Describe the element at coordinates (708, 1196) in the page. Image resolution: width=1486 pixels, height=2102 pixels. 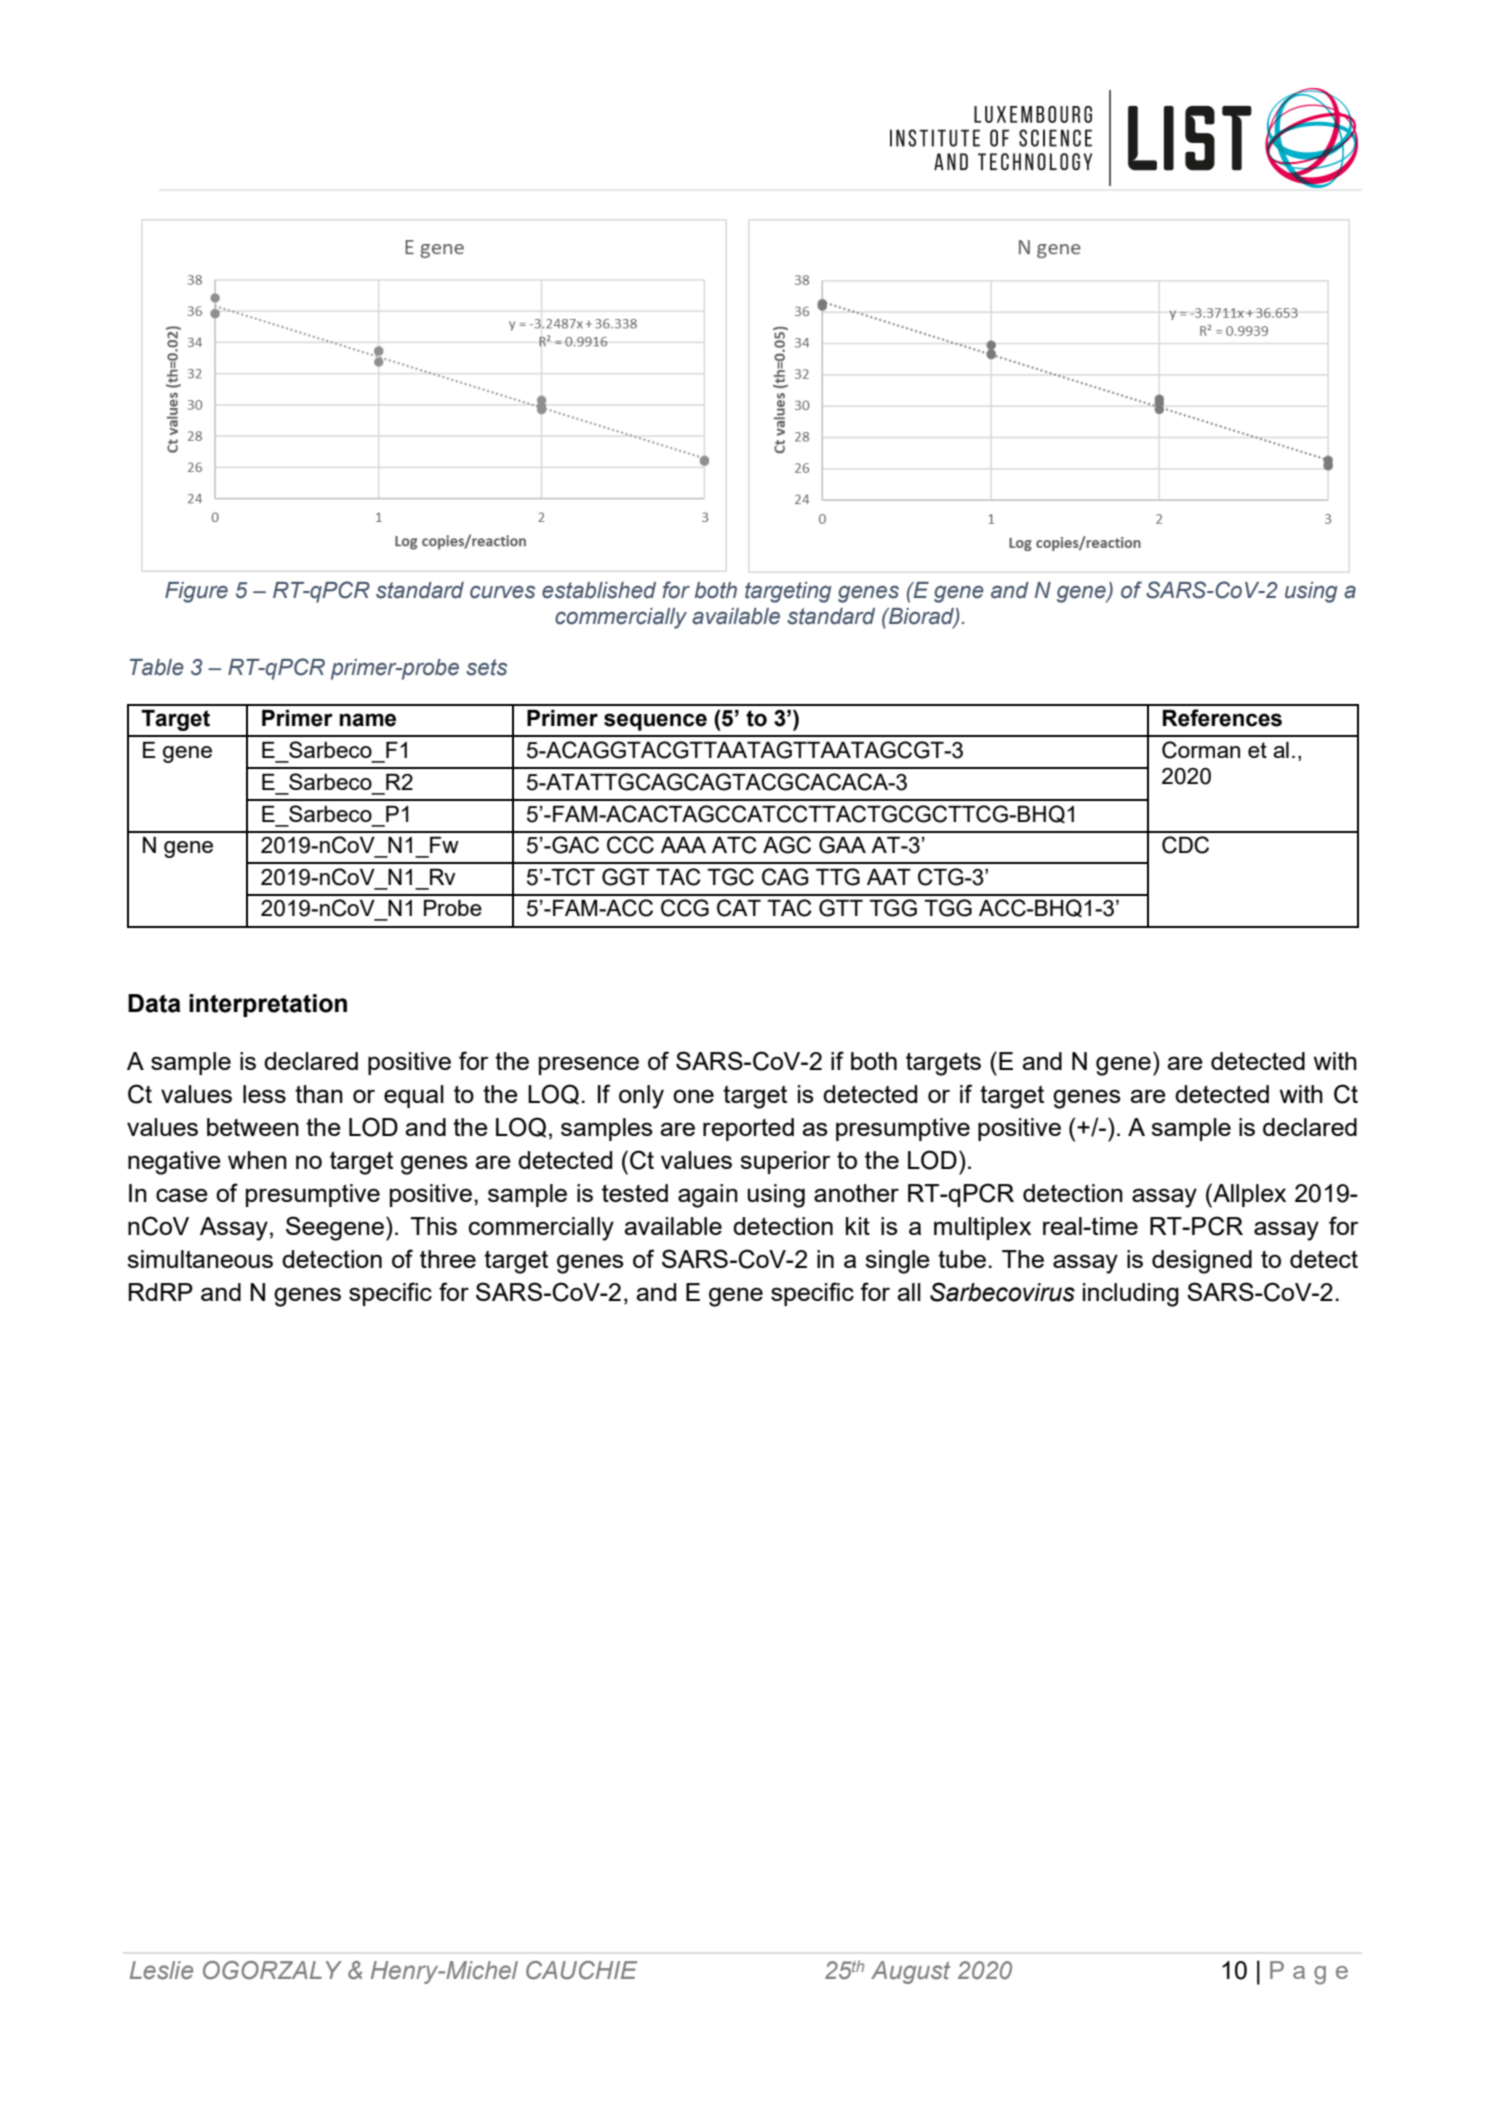
I see `again` at that location.
